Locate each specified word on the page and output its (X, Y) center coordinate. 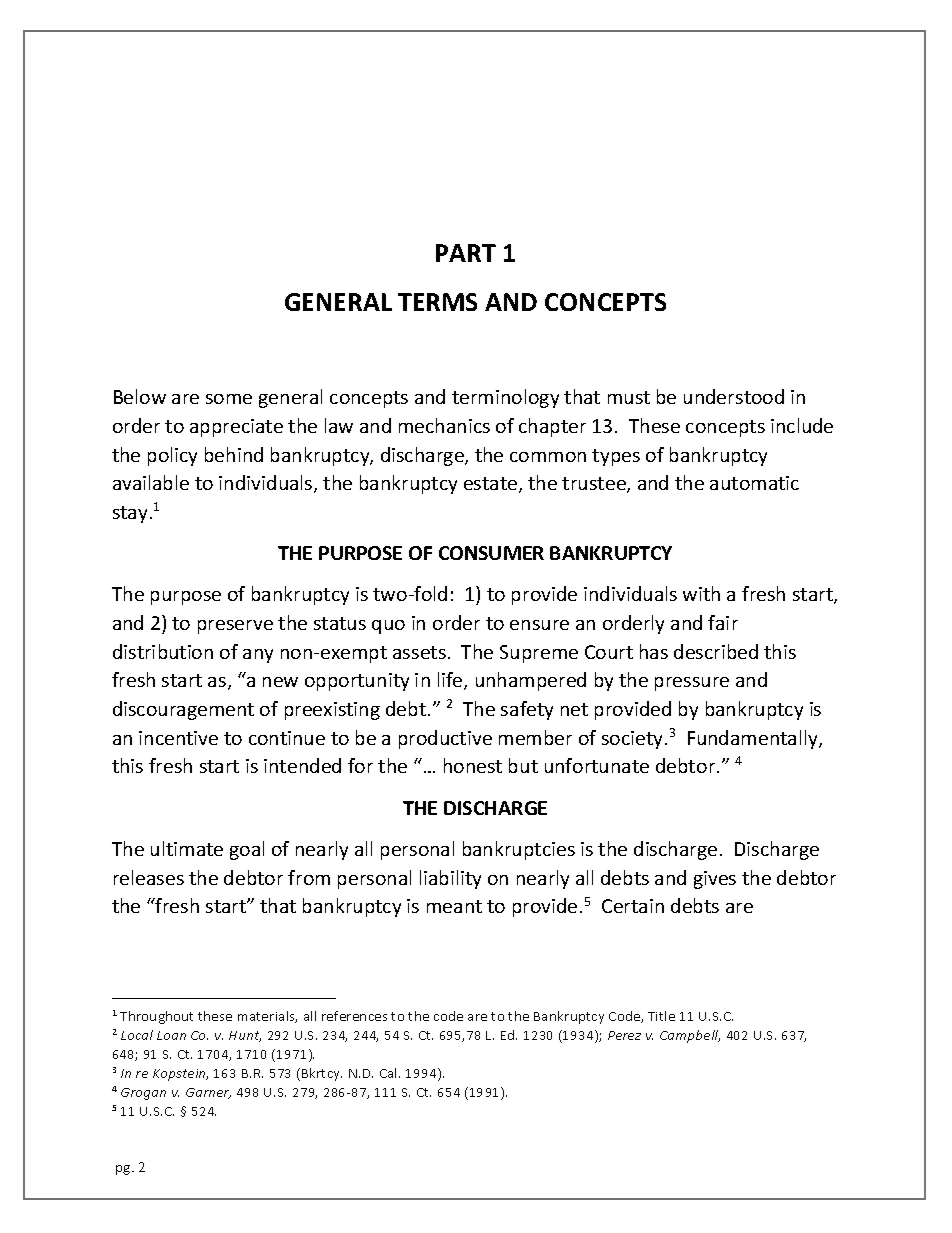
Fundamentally (754, 739)
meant (454, 906)
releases (149, 877)
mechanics (444, 425)
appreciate (236, 428)
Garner (208, 1093)
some (229, 399)
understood (734, 396)
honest (473, 765)
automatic (754, 483)
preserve (235, 627)
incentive (178, 738)
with (701, 593)
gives (715, 880)
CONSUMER (491, 553)
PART (466, 253)
